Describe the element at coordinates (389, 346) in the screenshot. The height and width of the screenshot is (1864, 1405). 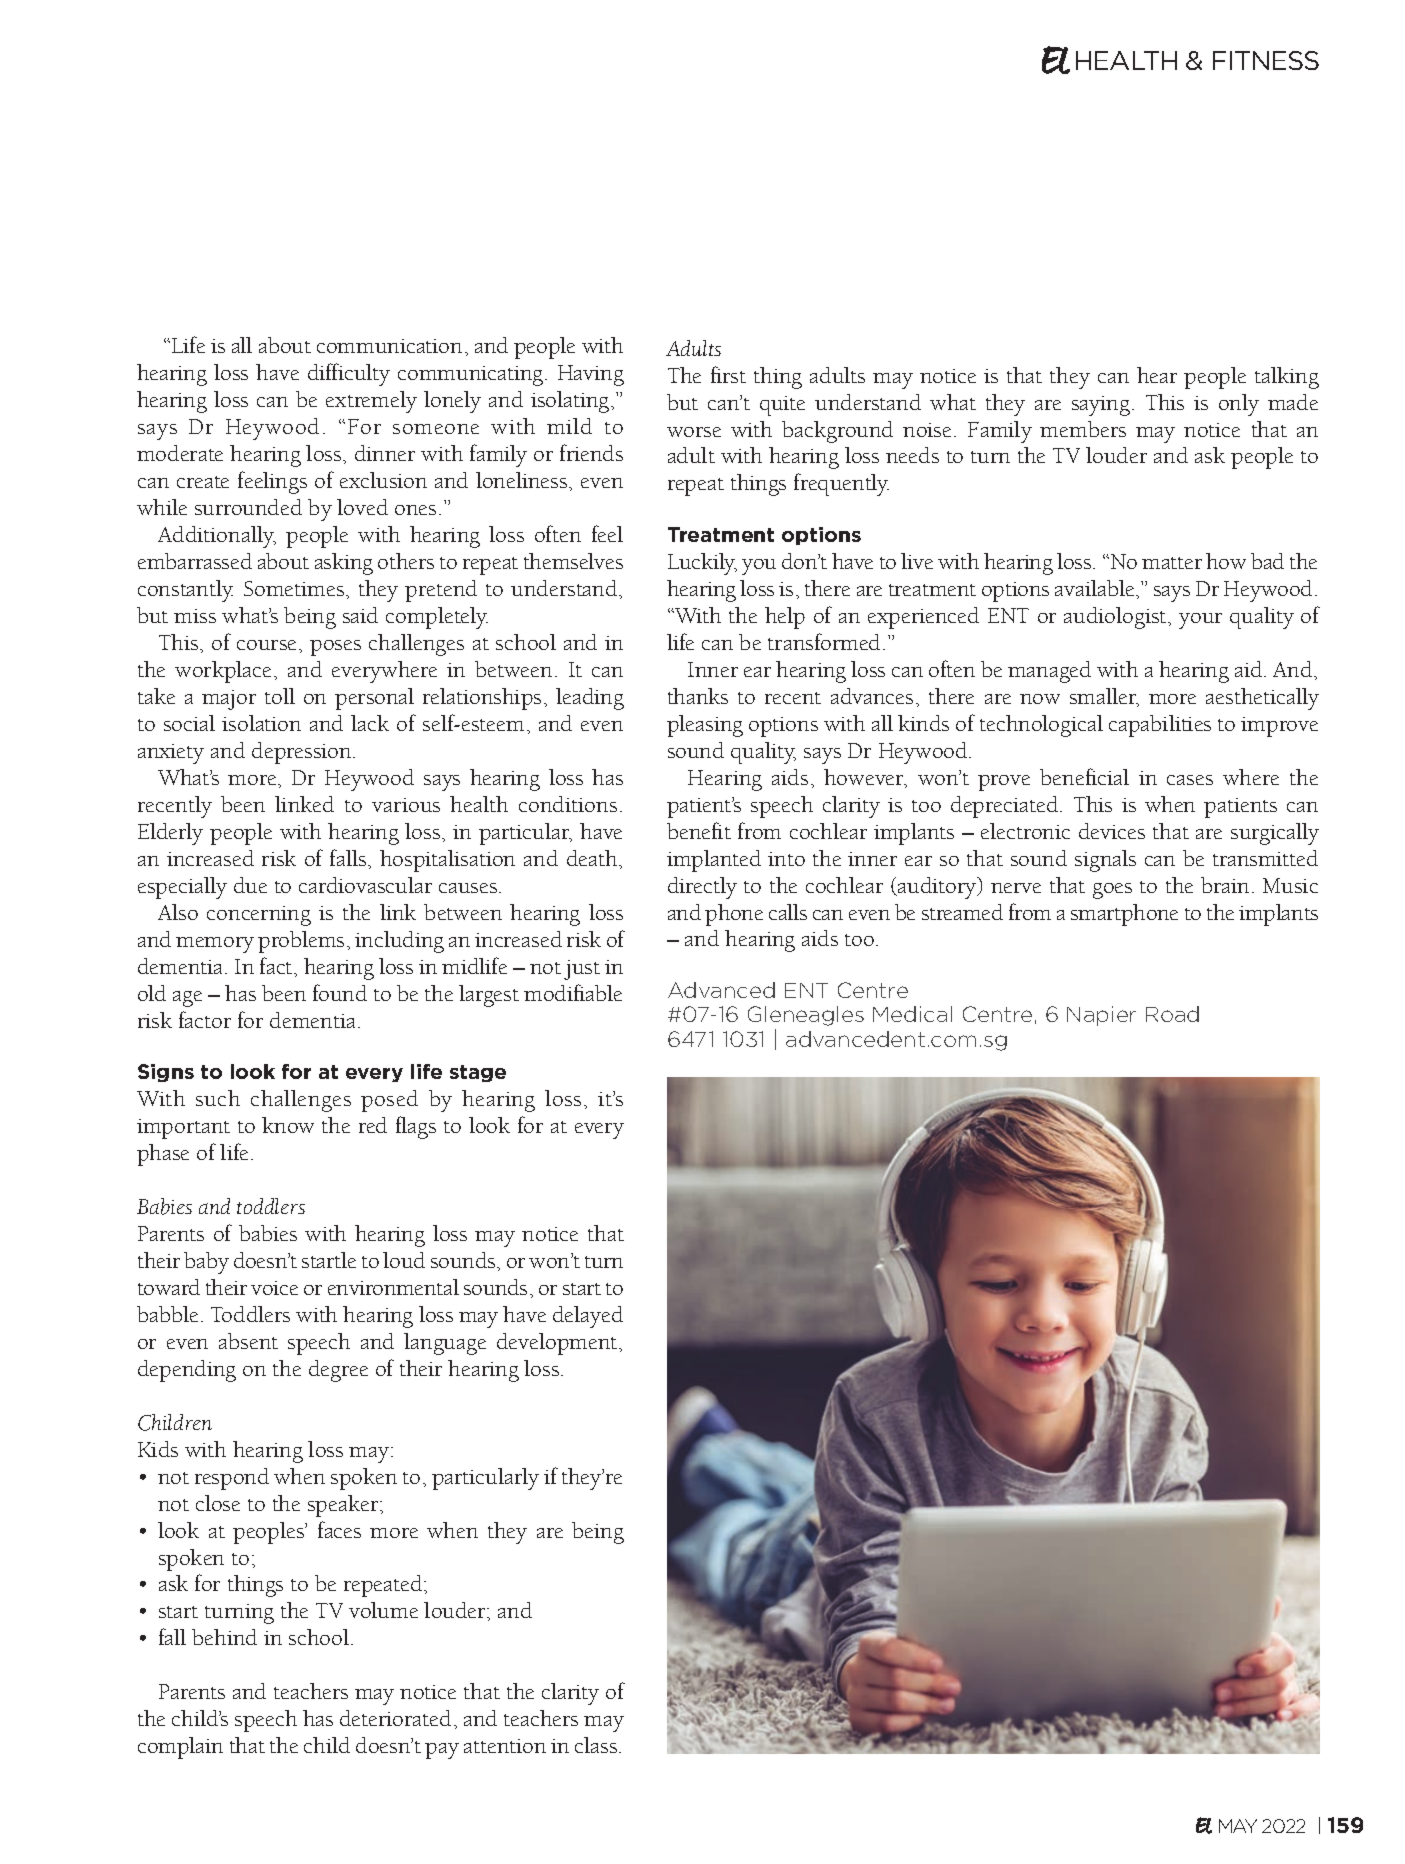
I see `communication` at that location.
